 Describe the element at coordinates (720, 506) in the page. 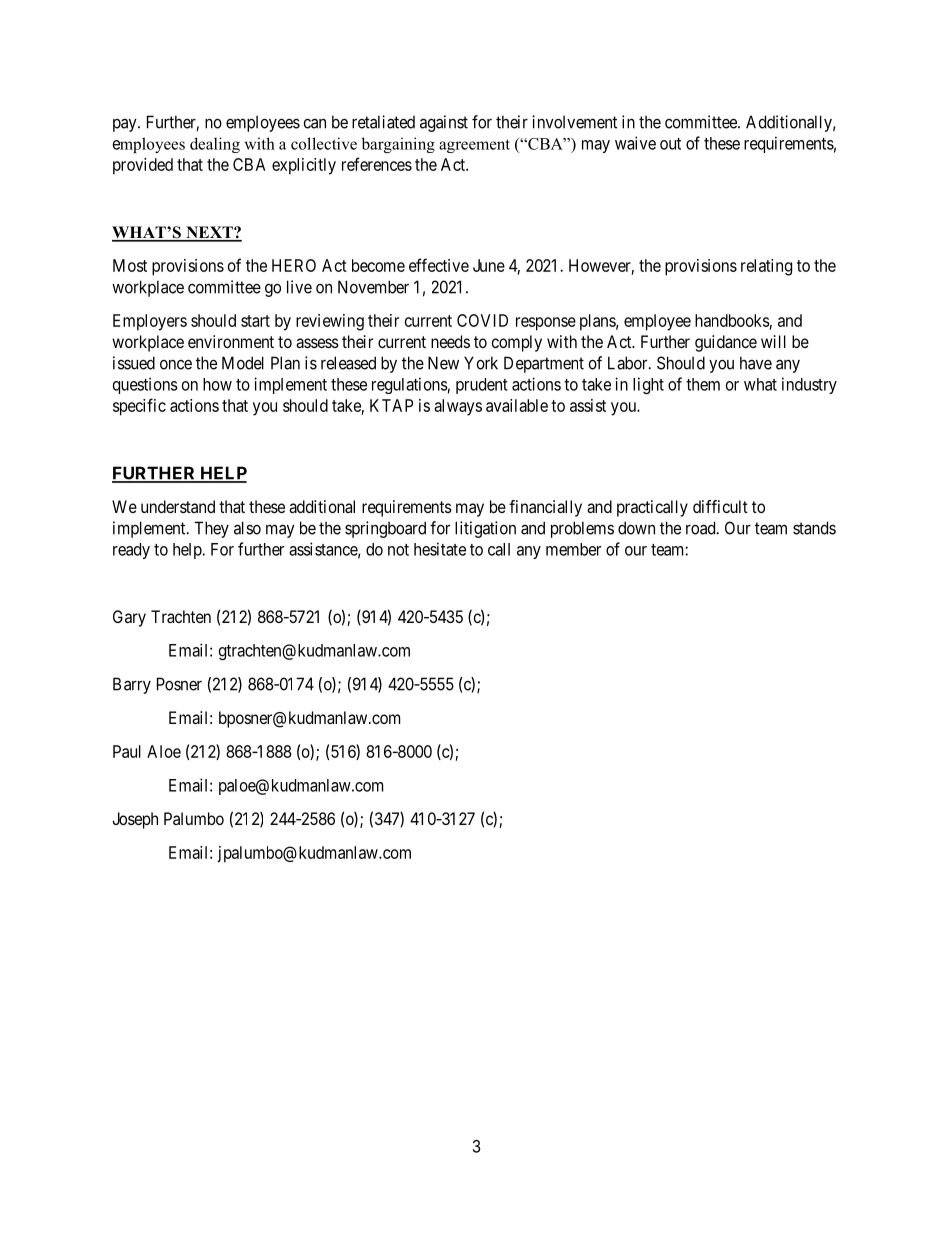

I see `difficult` at that location.
